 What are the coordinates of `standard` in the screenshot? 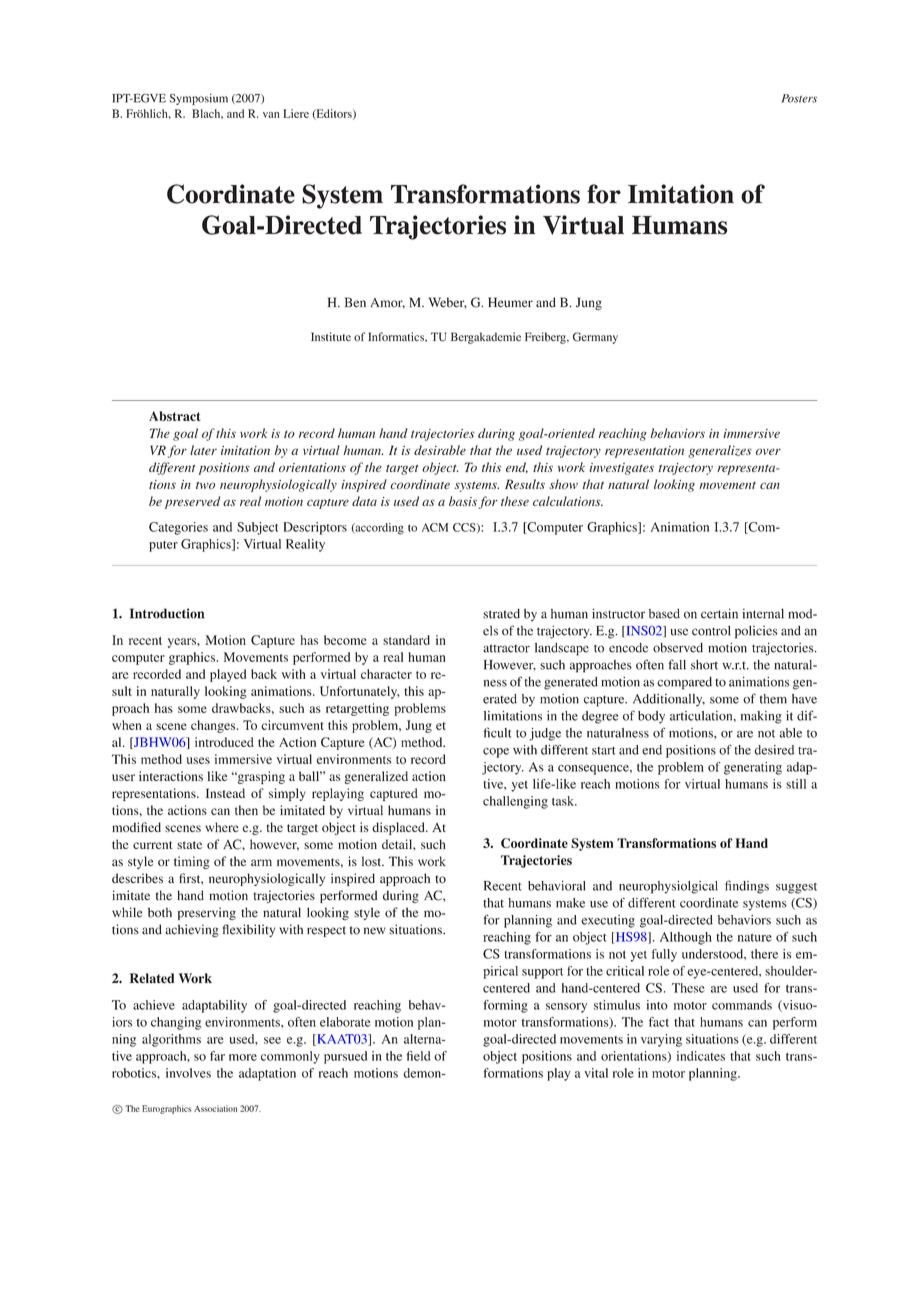 It's located at (406, 640).
